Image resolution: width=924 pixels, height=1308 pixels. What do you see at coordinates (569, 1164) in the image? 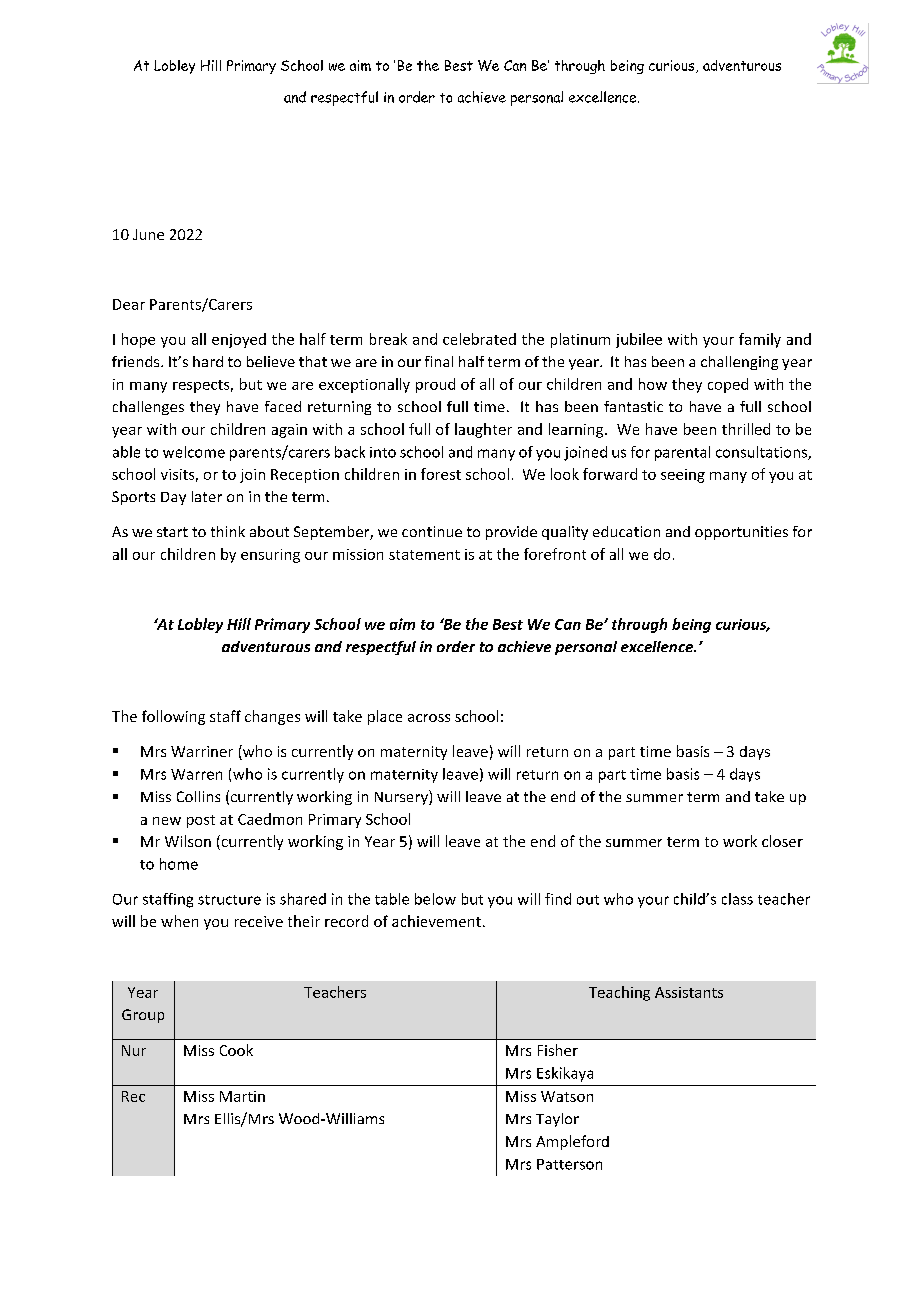
I see `Patterson` at bounding box center [569, 1164].
